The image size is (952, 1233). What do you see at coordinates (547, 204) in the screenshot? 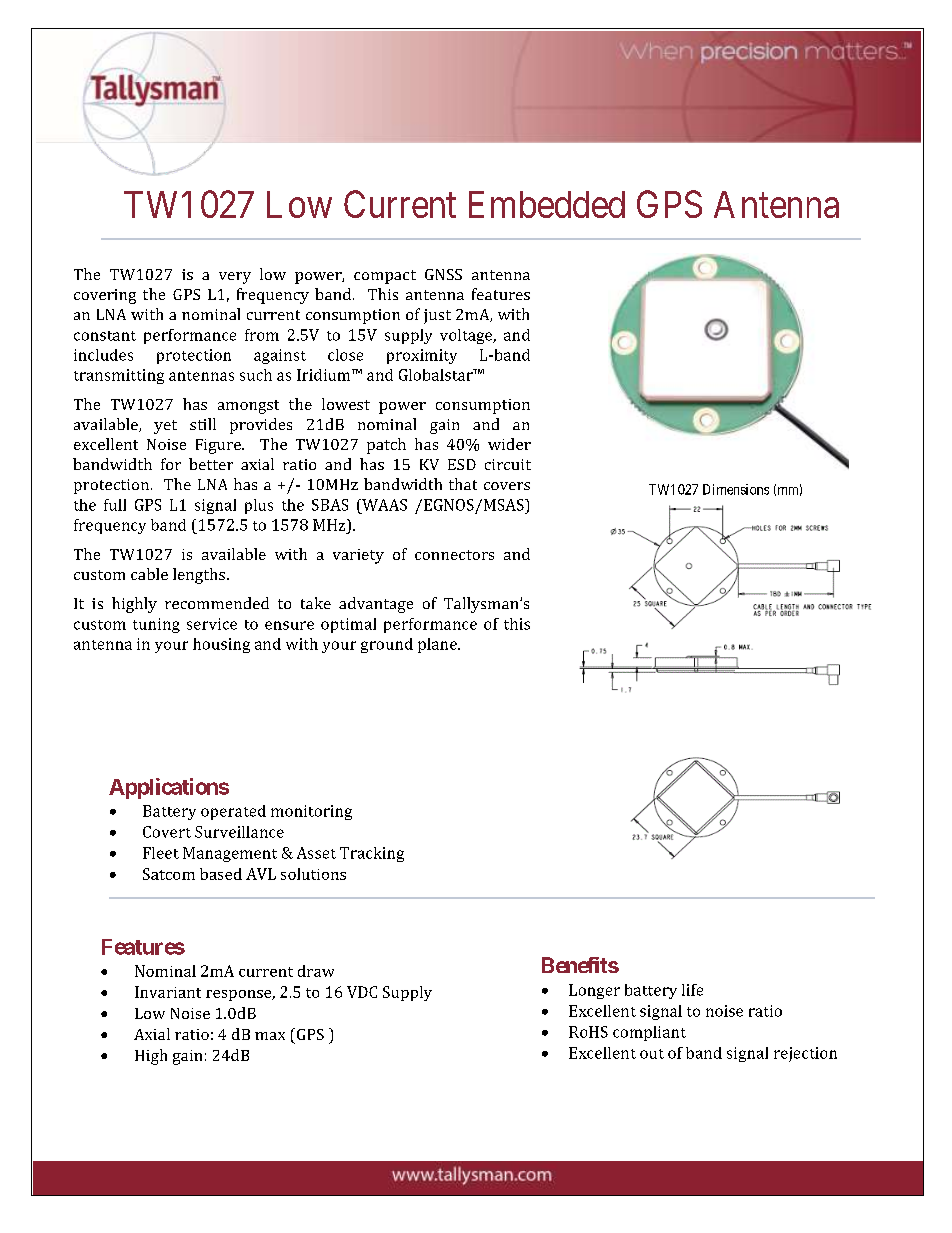
I see `Embedded` at bounding box center [547, 204].
